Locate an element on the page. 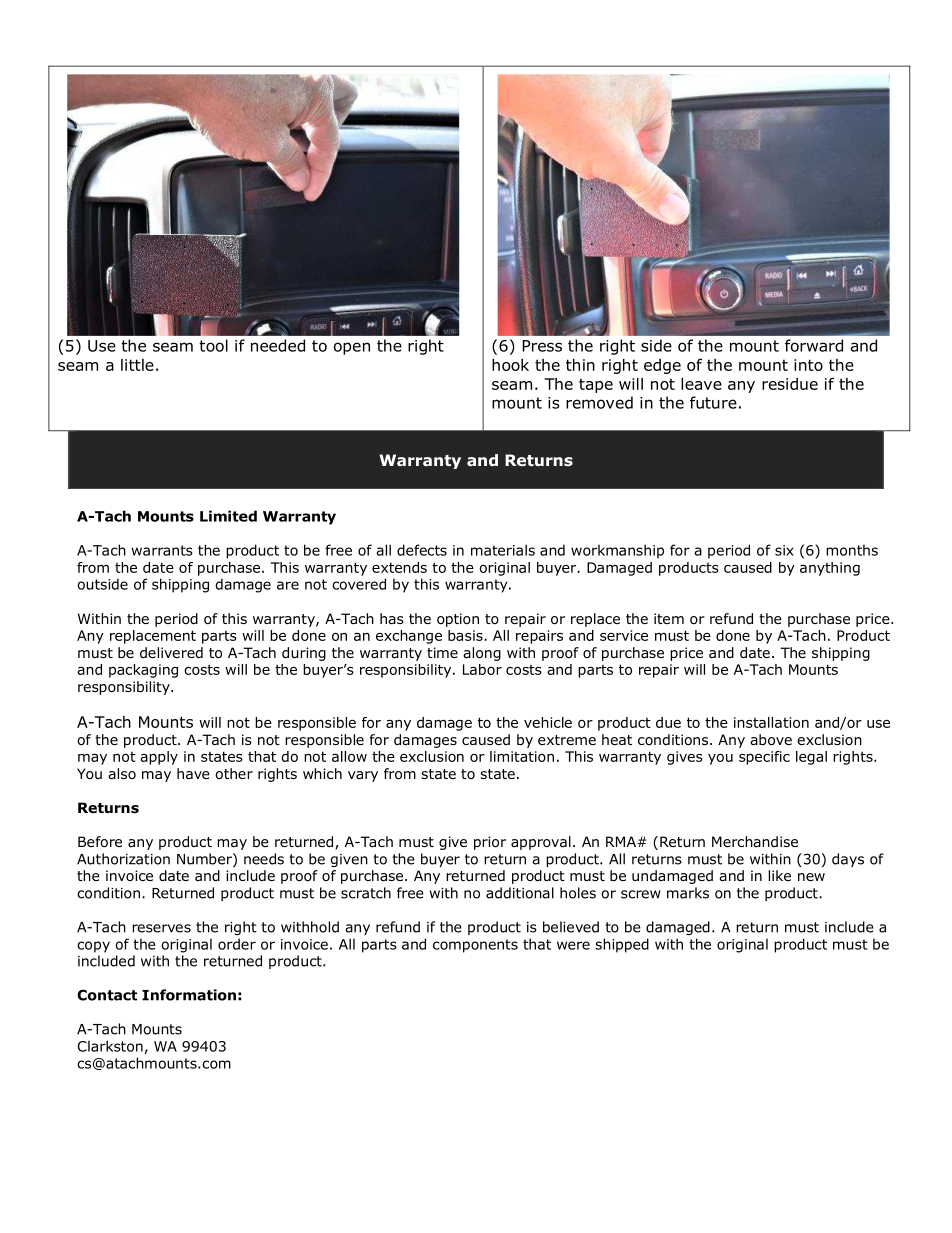  little is located at coordinates (137, 365).
